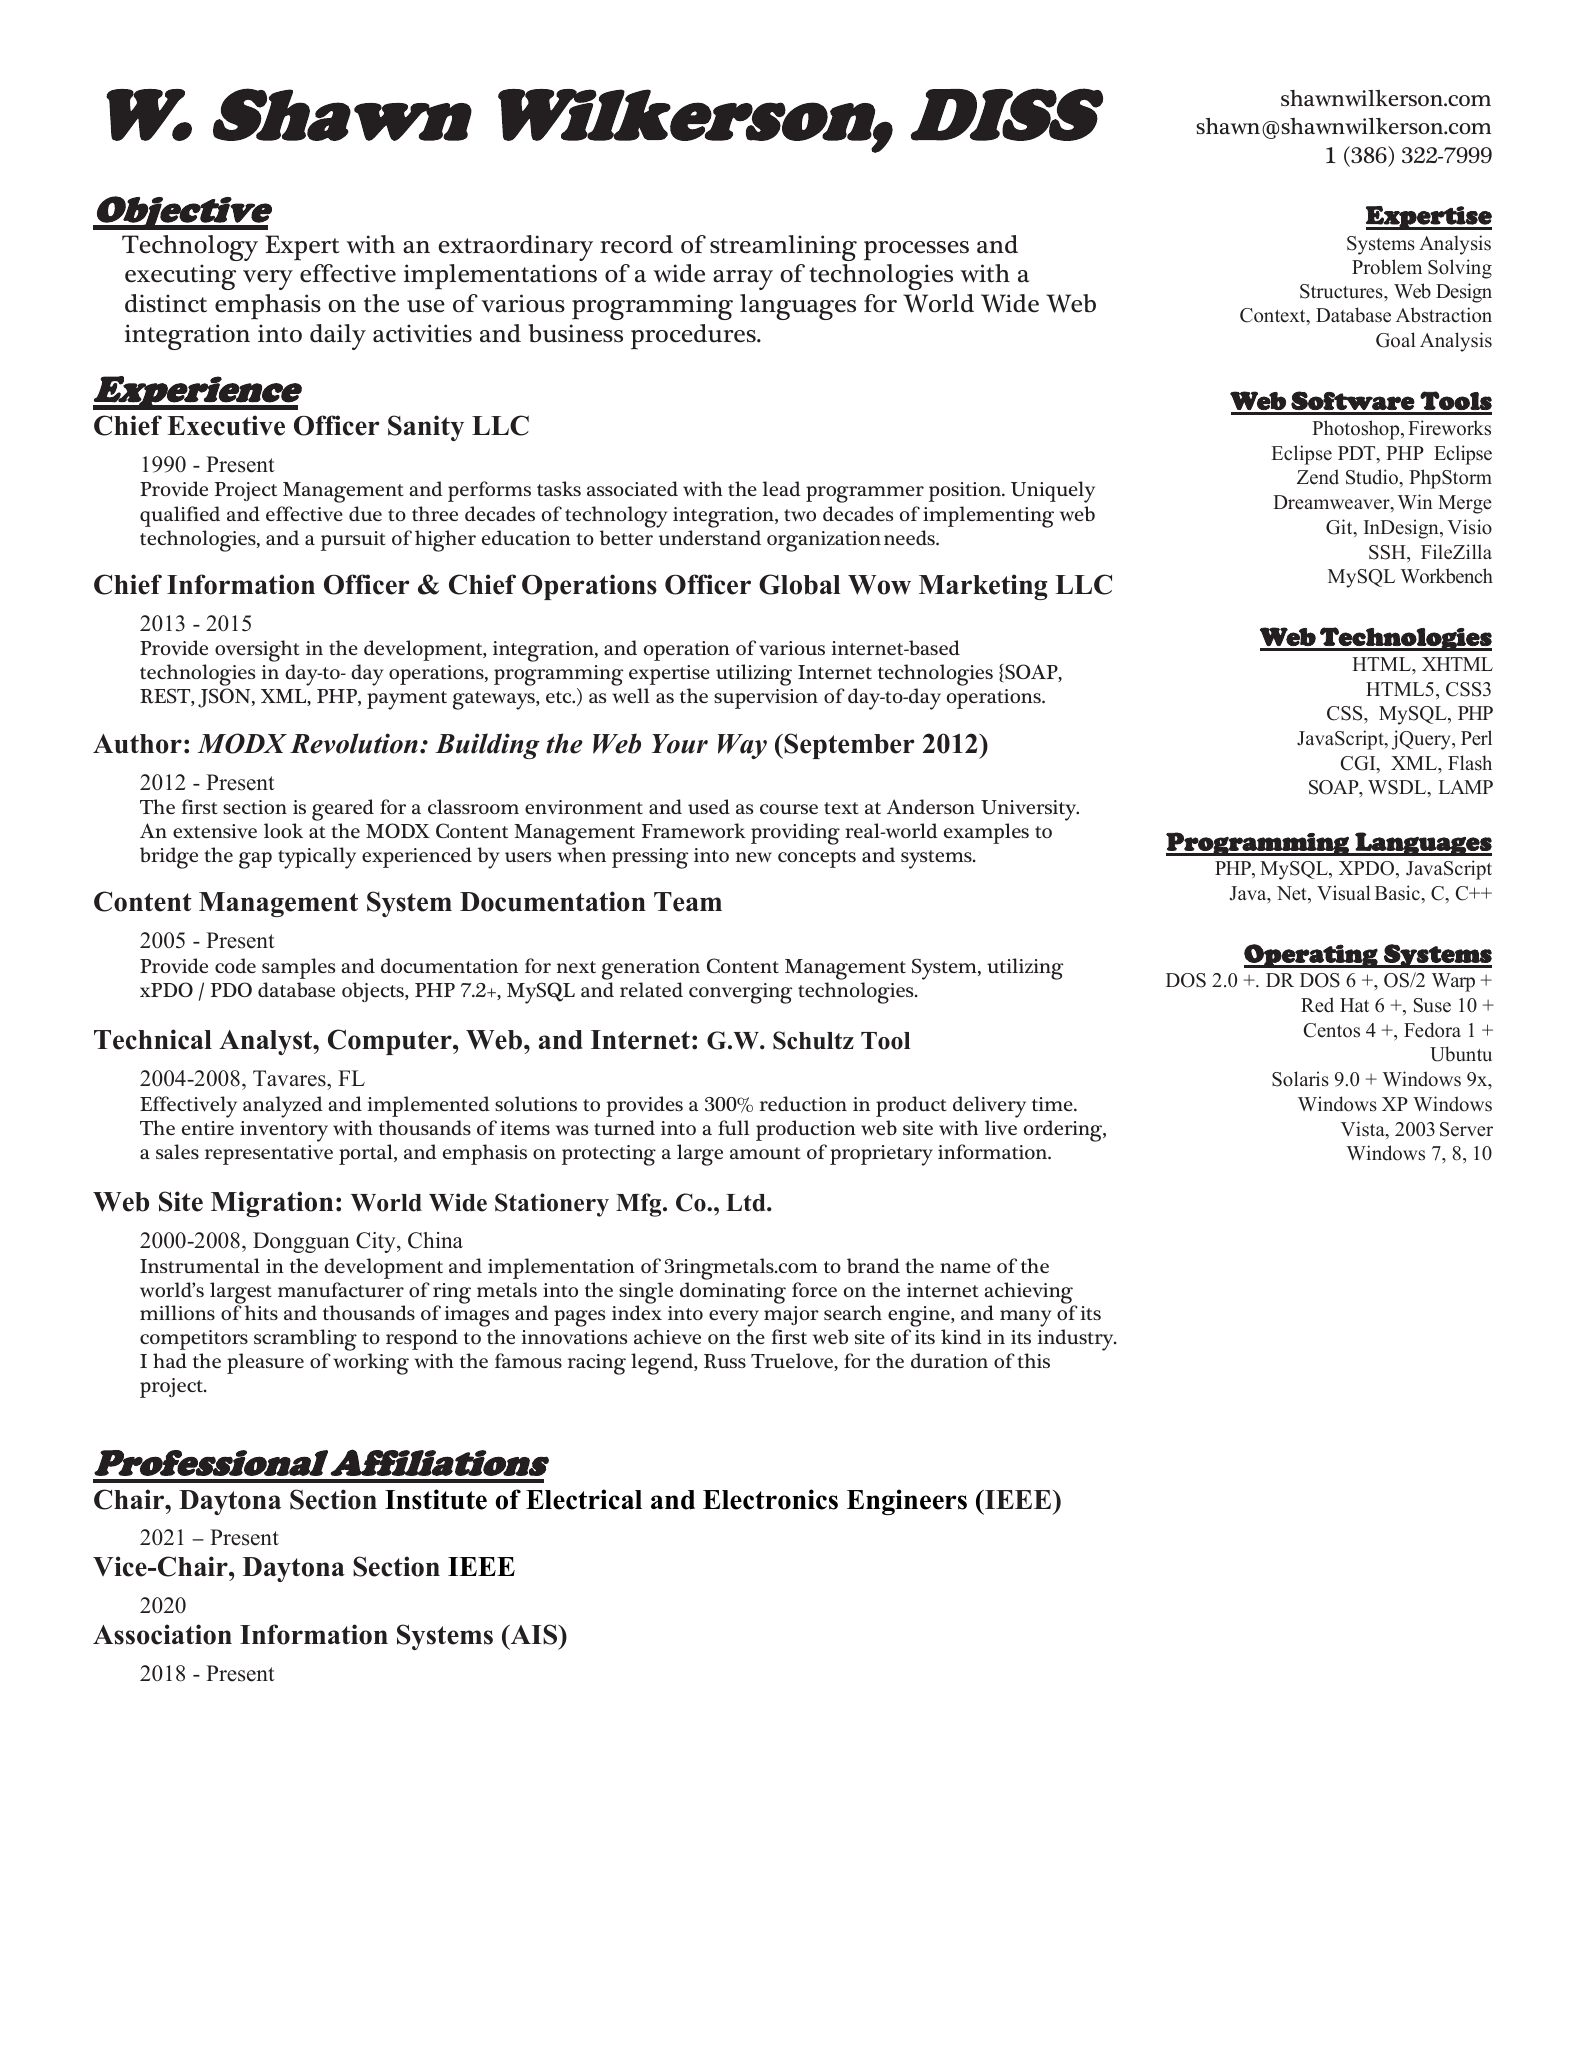 Image resolution: width=1585 pixels, height=2052 pixels. I want to click on oversight, so click(257, 652).
